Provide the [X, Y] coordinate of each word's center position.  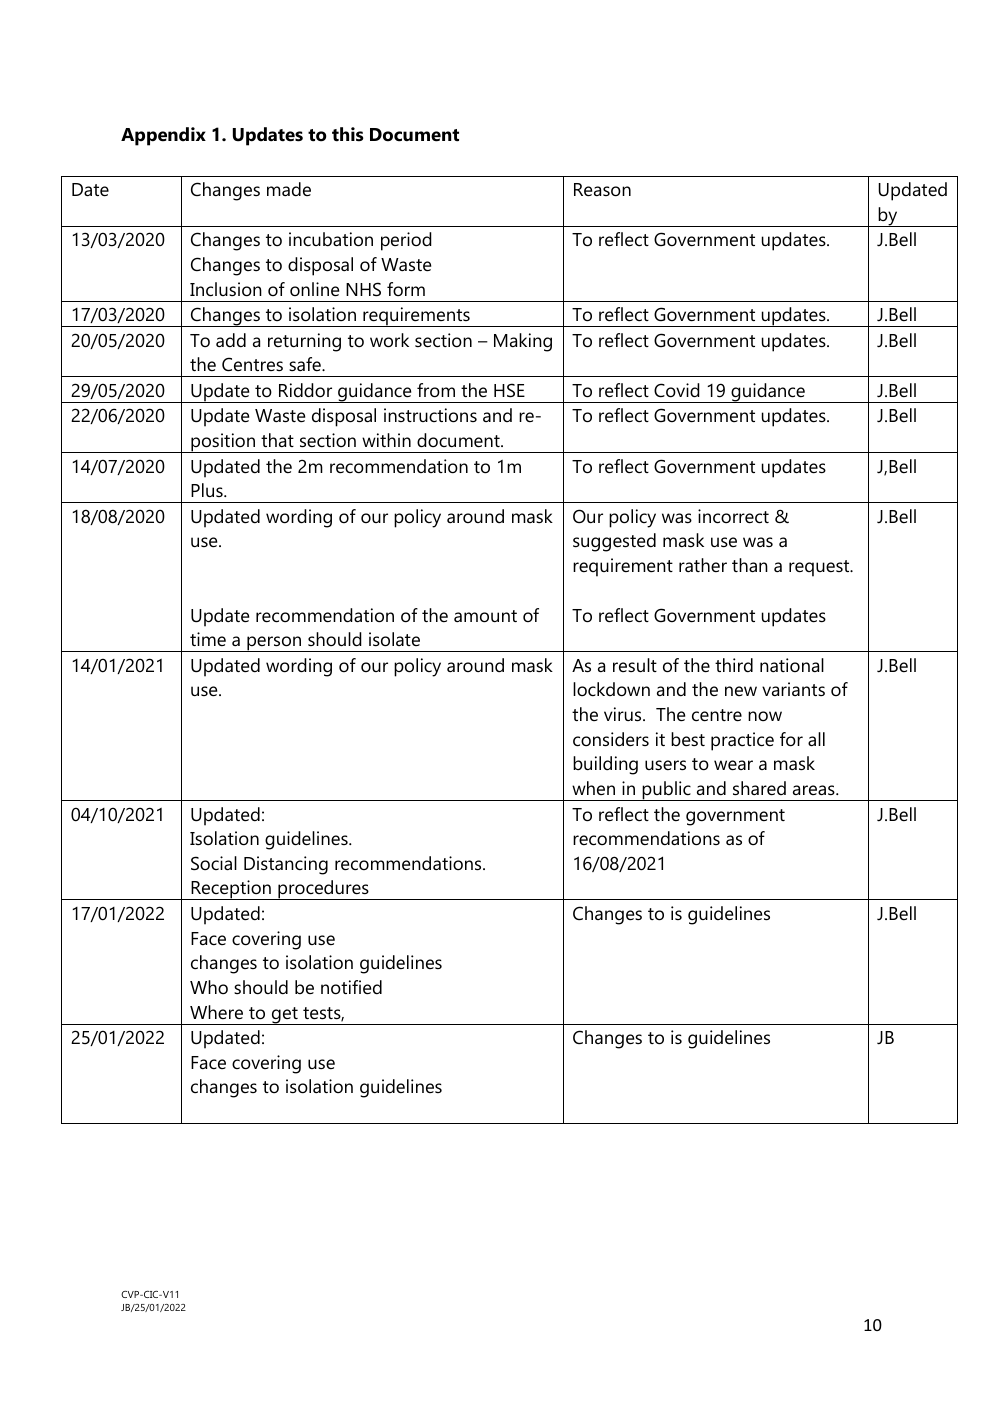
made [289, 189]
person [274, 644]
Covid [677, 390]
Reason [602, 190]
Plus [208, 490]
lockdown [611, 689]
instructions [430, 415]
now [765, 716]
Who [209, 987]
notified [351, 987]
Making [523, 342]
